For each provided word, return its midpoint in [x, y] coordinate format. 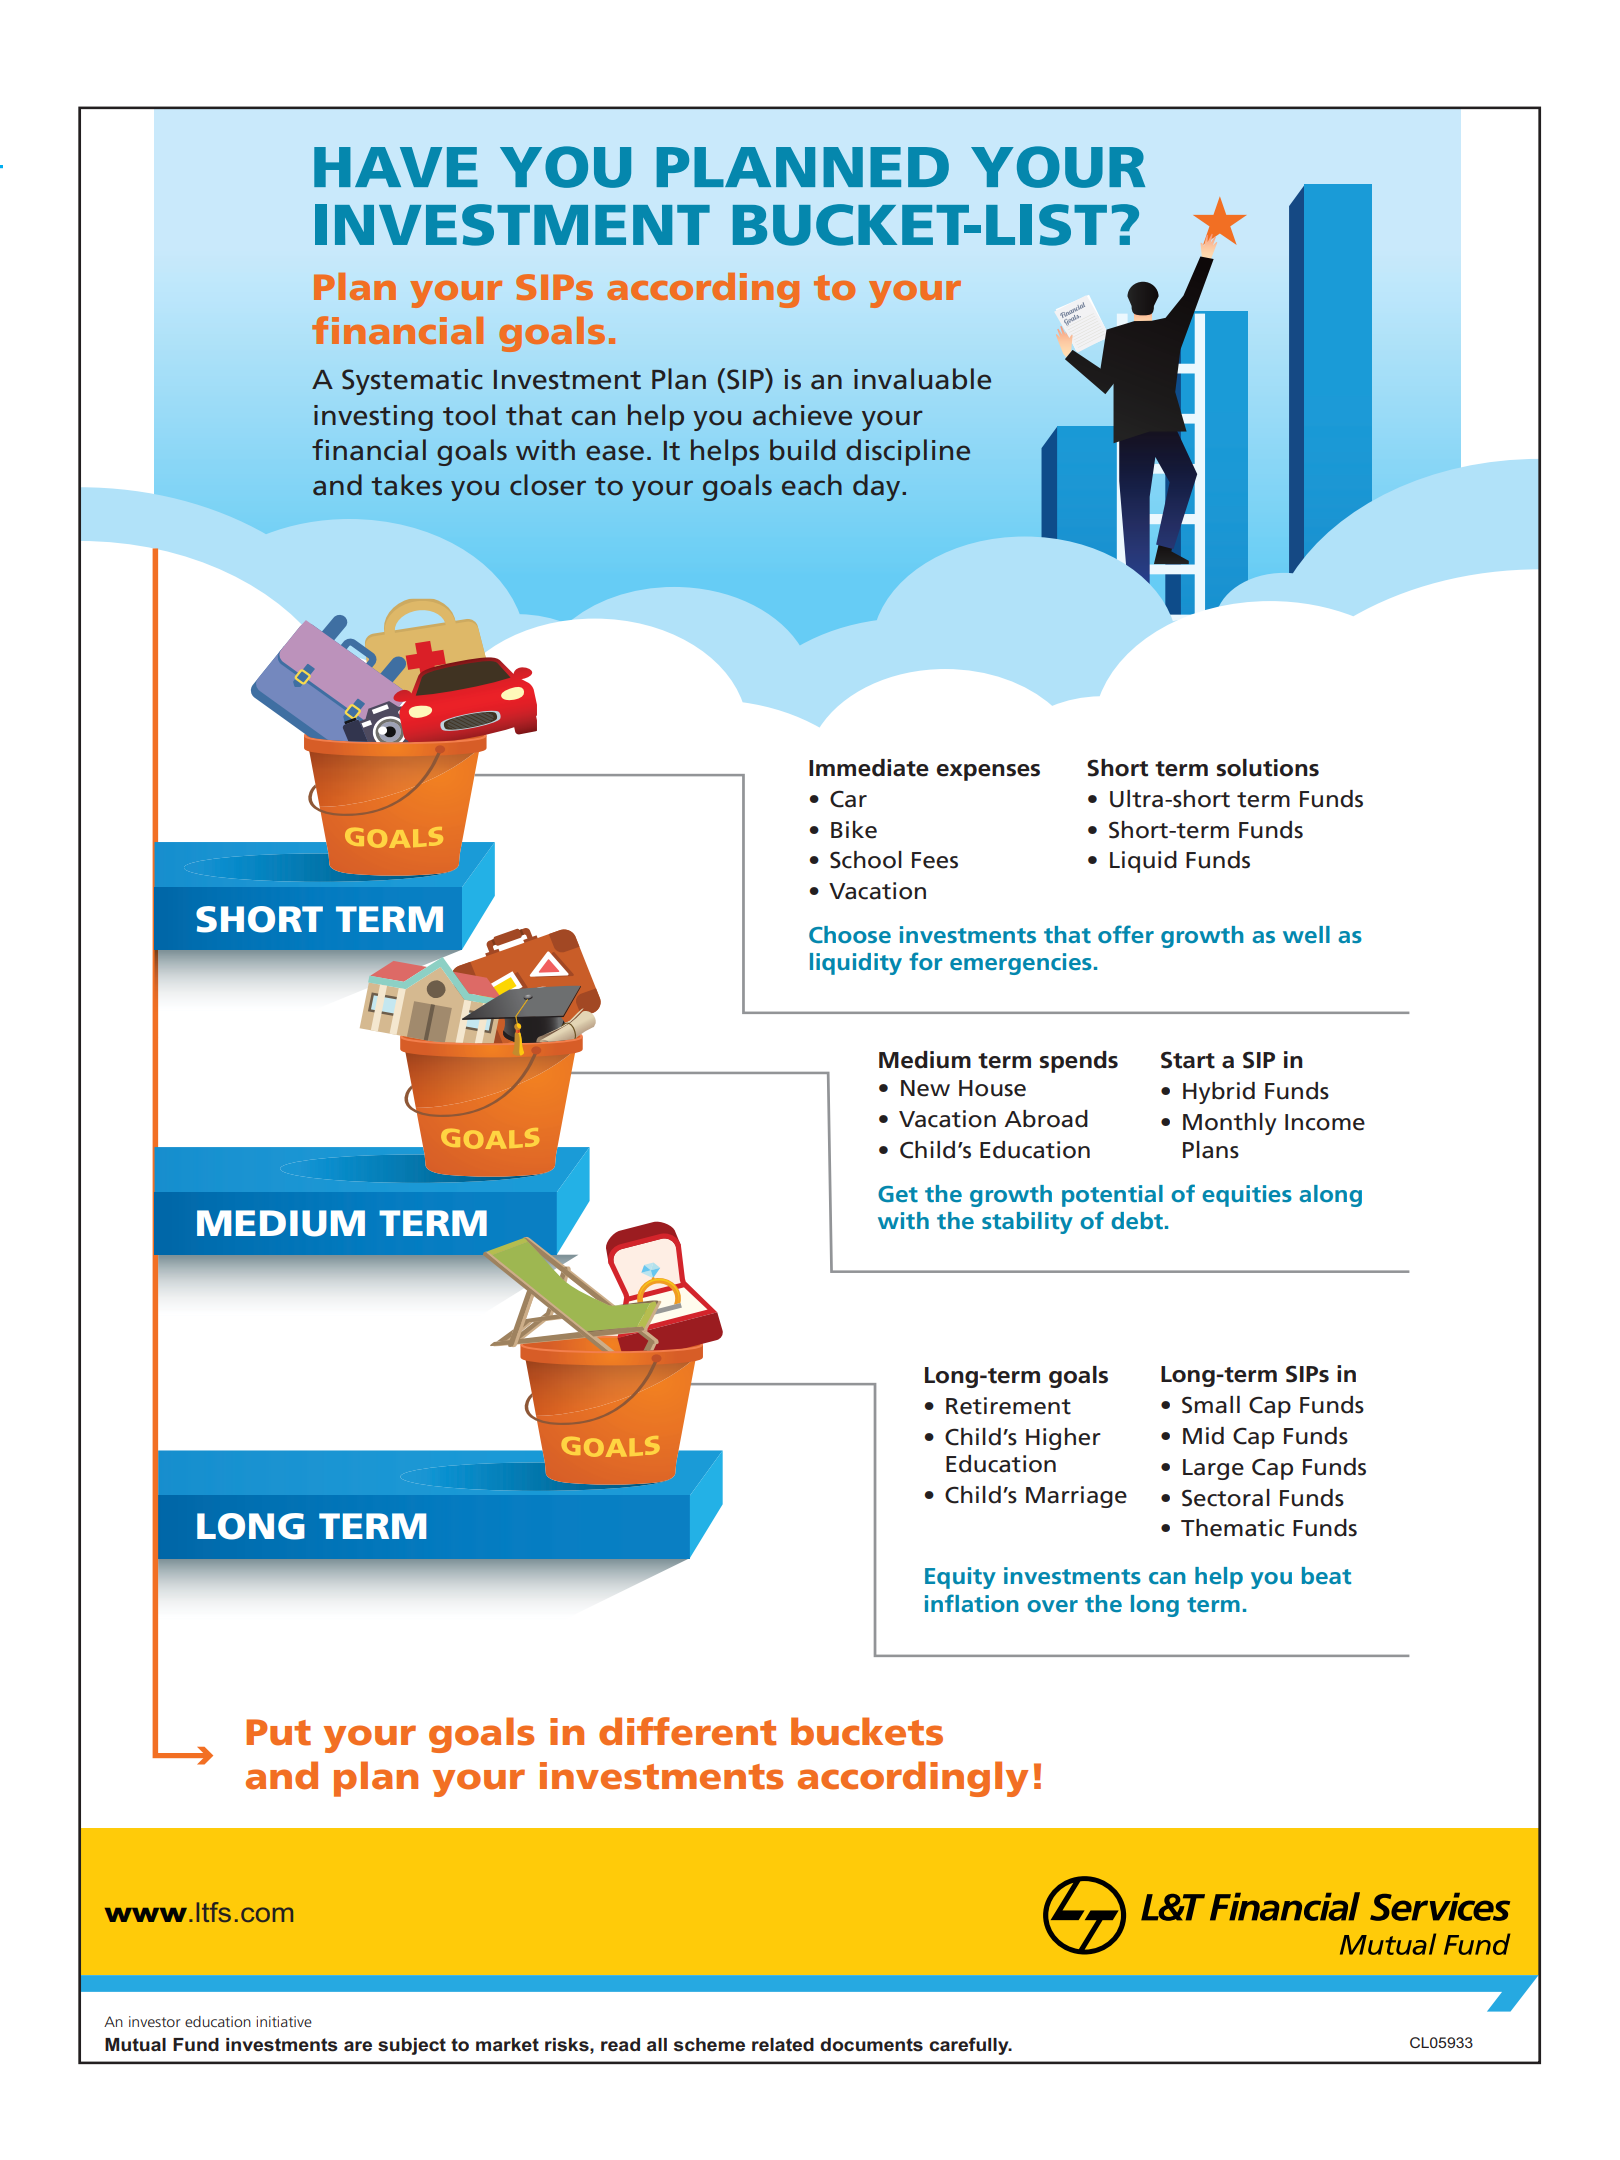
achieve [802, 415]
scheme [709, 2045]
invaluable [922, 379]
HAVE [396, 167]
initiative [284, 2021]
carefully [970, 2046]
